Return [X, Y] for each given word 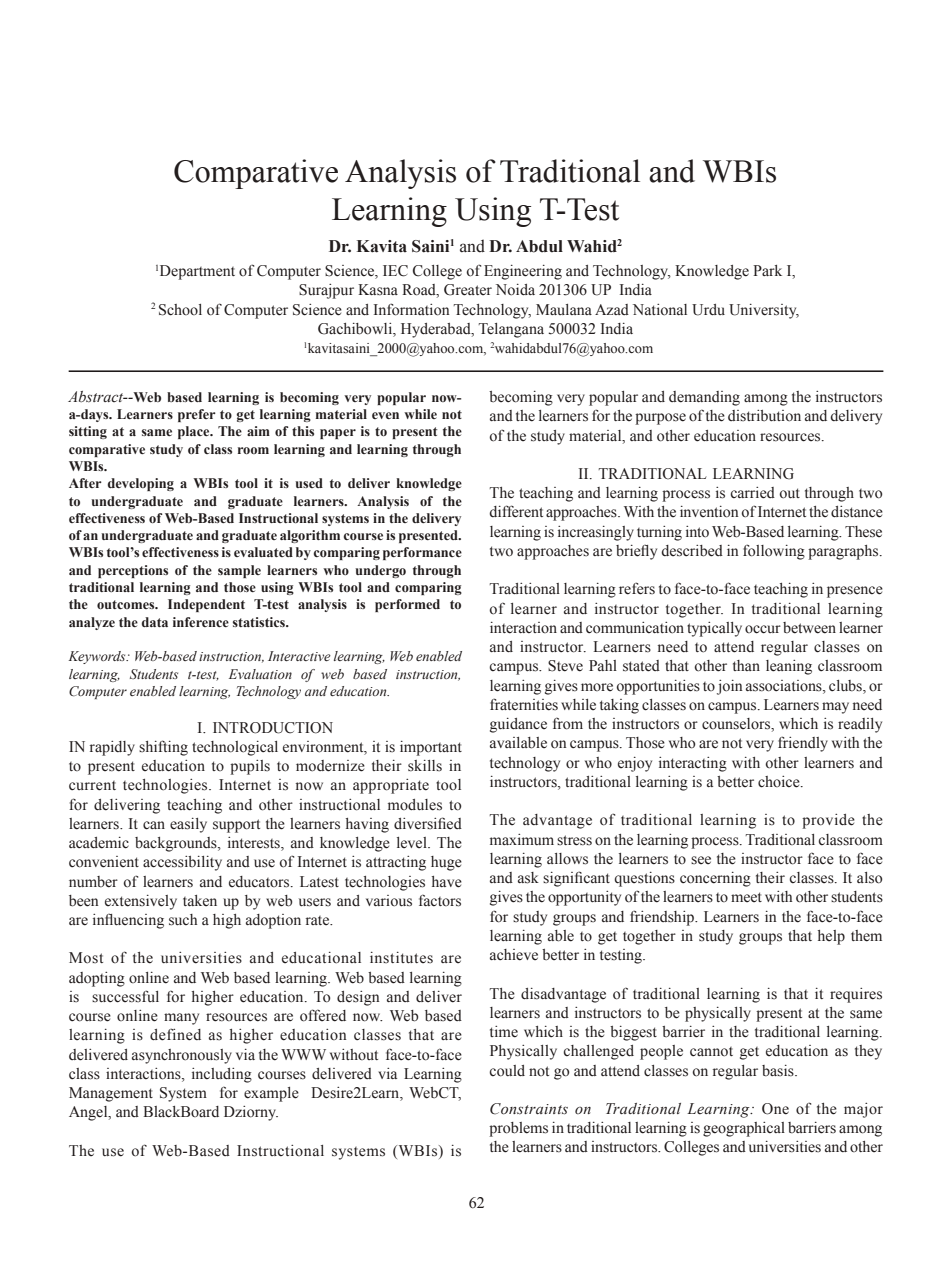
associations [785, 686]
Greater [468, 290]
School [180, 310]
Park [767, 270]
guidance [518, 725]
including [222, 1075]
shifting [163, 748]
